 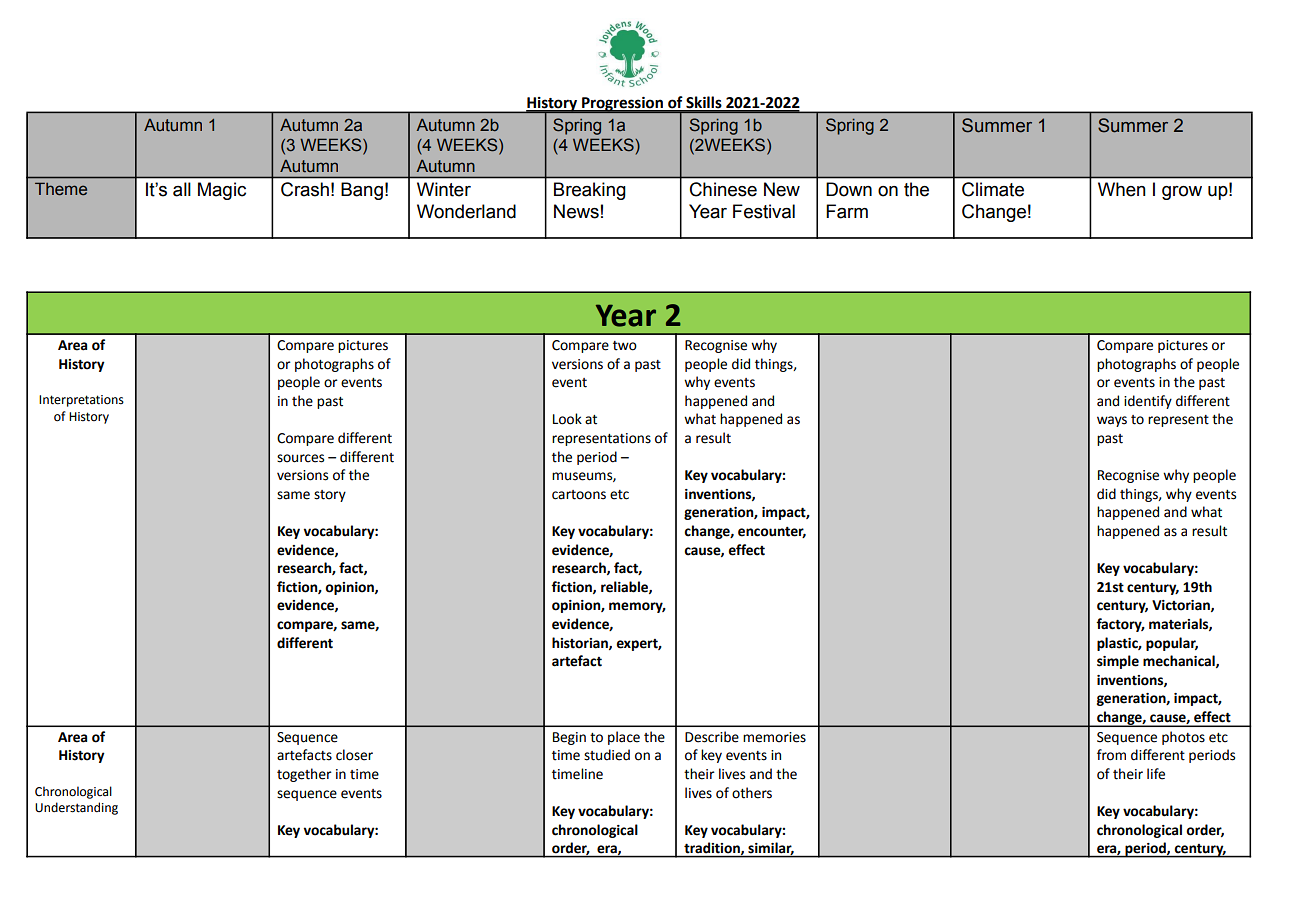 I want to click on closer, so click(x=354, y=755).
